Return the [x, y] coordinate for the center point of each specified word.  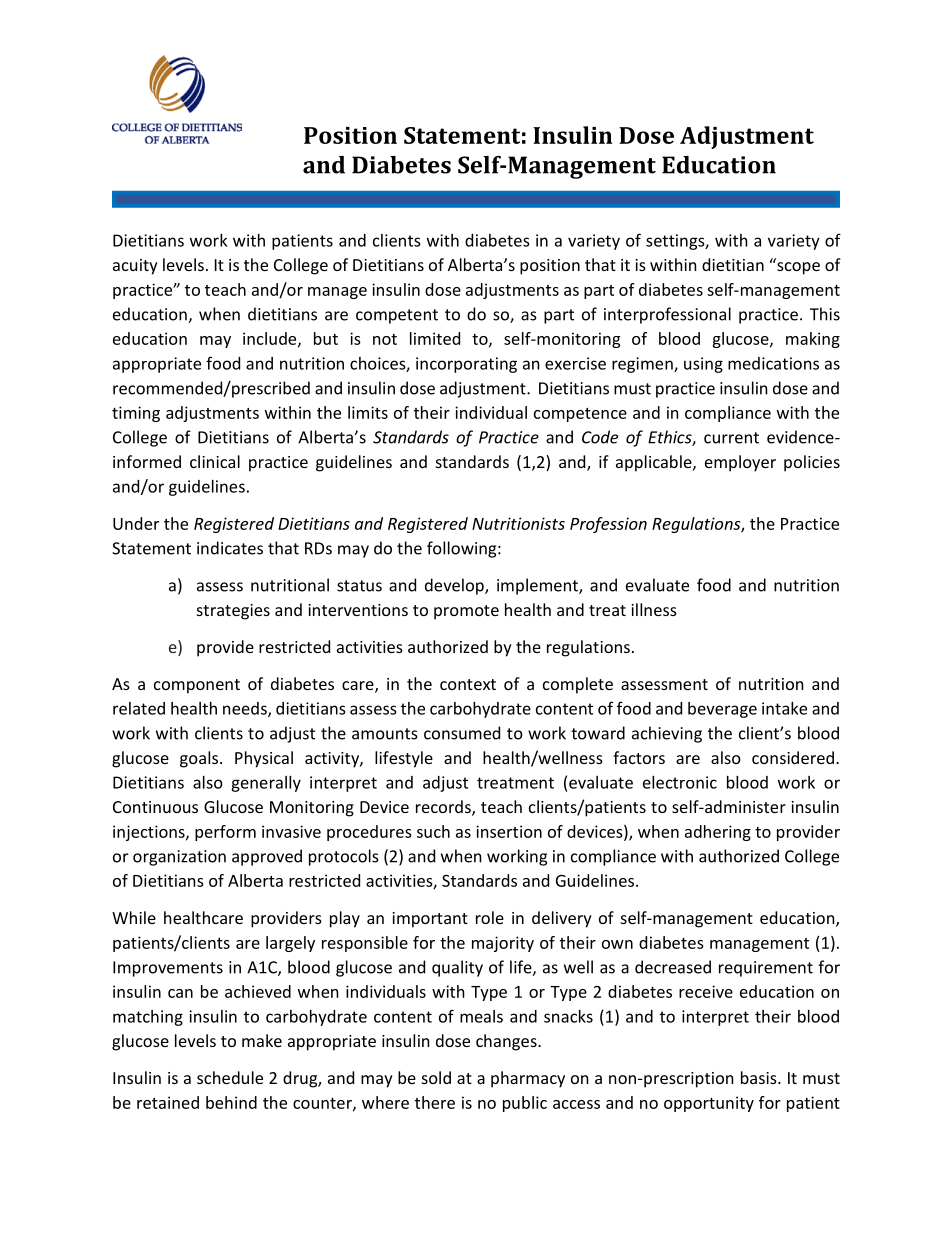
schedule [230, 1077]
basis [760, 1077]
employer [740, 463]
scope [798, 268]
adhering [718, 833]
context [468, 684]
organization [179, 858]
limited [435, 338]
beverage [722, 710]
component [197, 686]
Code [600, 437]
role [490, 917]
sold [436, 1077]
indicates [230, 548]
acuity [135, 267]
